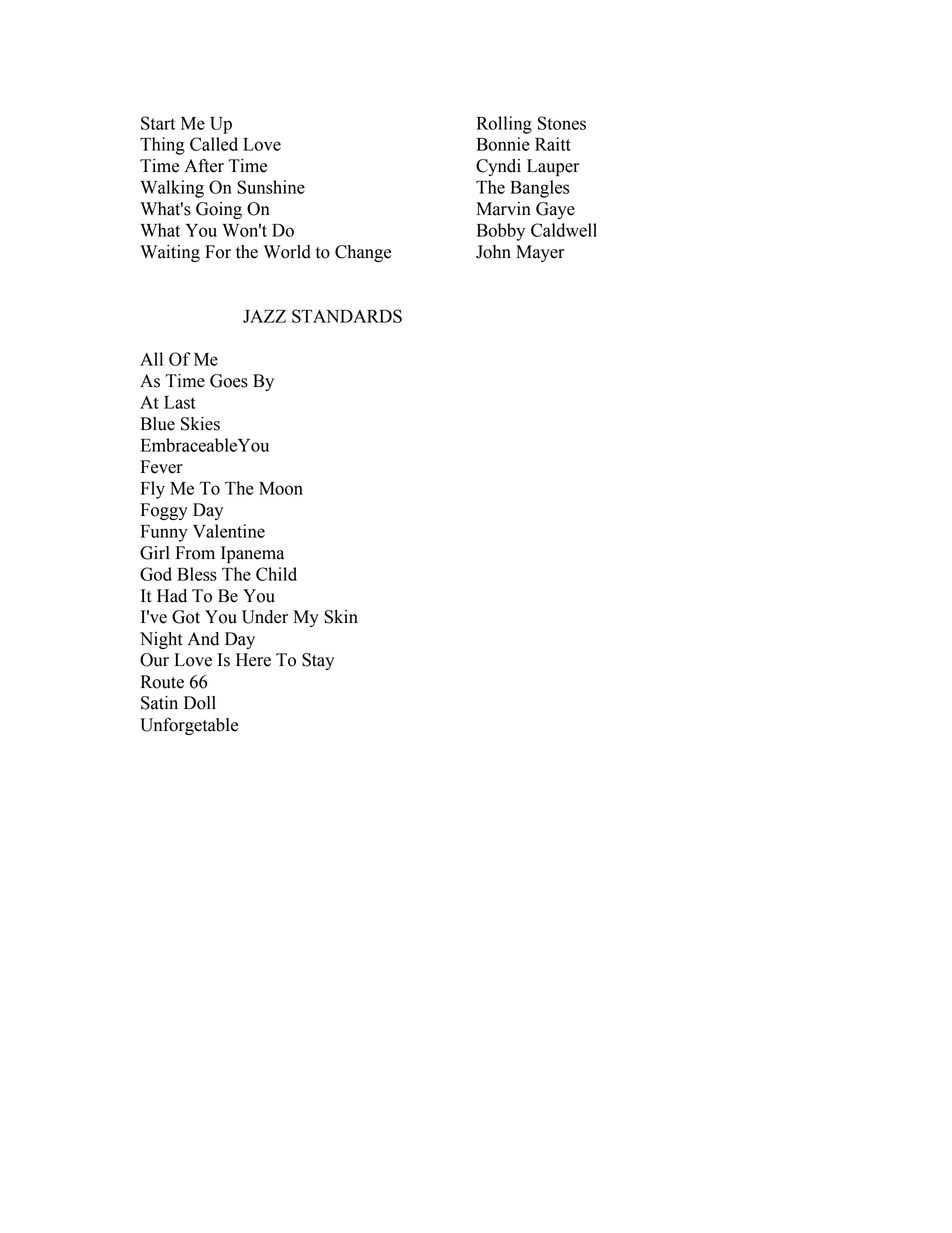 This page has height=1233, width=952. I want to click on STANDARDS, so click(347, 316).
